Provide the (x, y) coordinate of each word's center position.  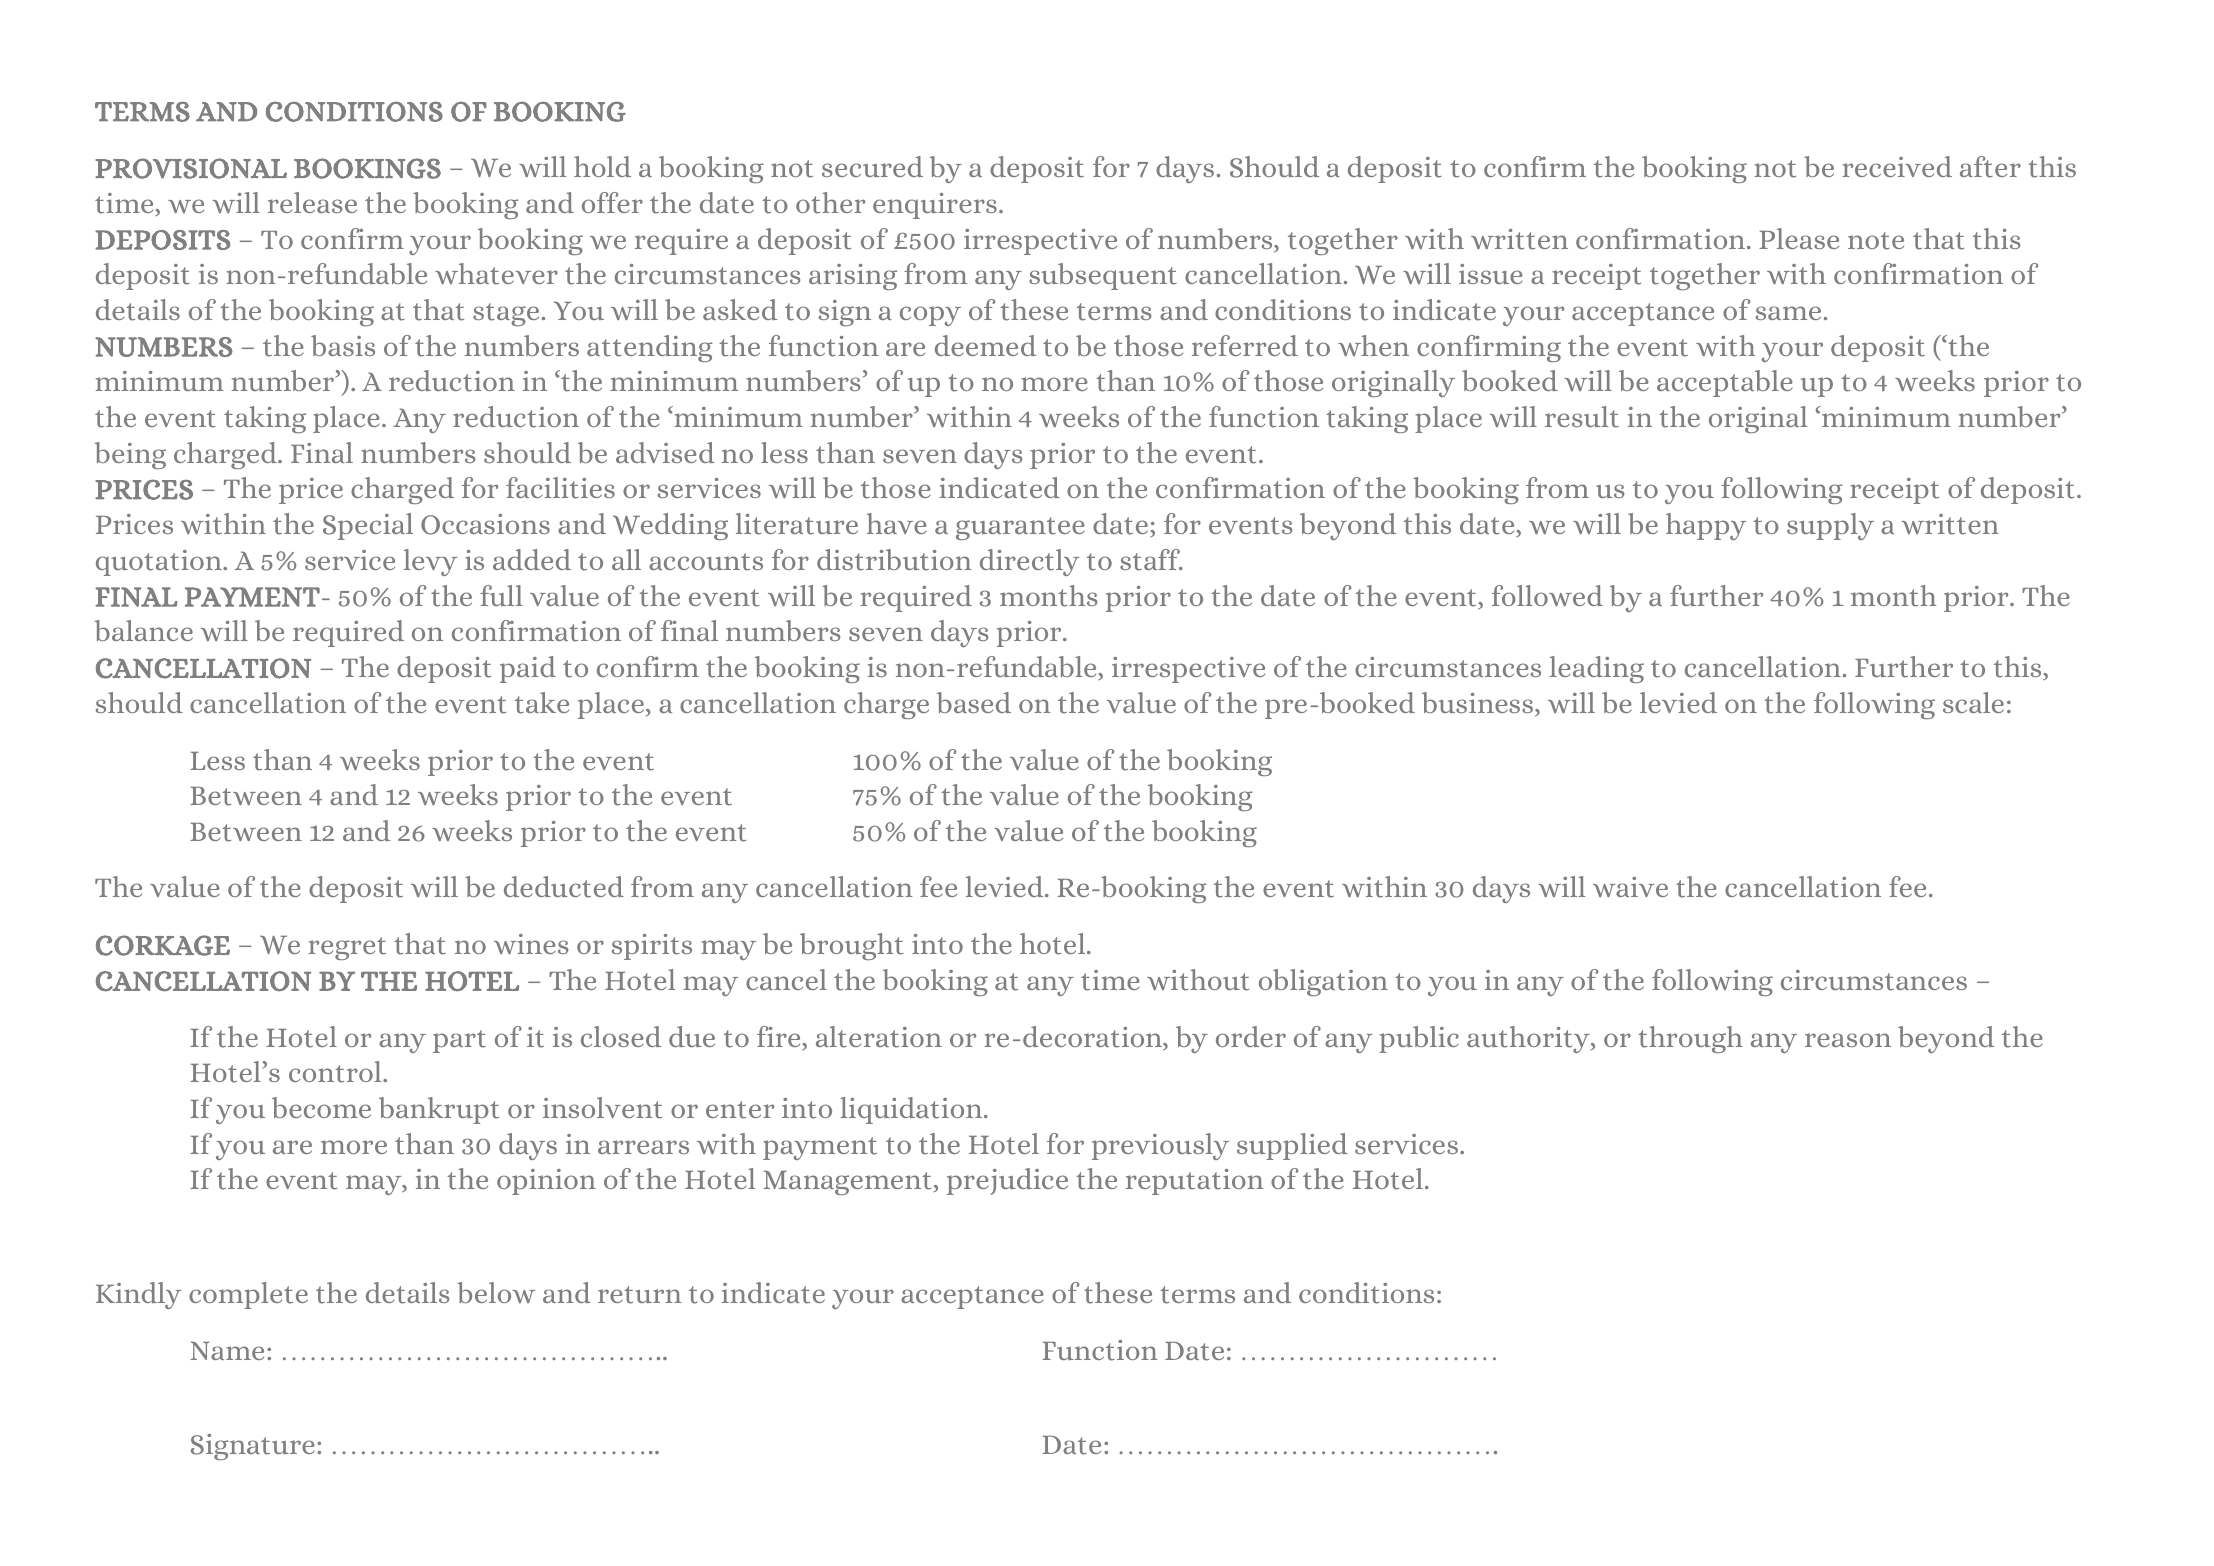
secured (872, 166)
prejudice (1007, 1181)
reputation (1195, 1182)
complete (248, 1295)
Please (1799, 238)
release (312, 202)
